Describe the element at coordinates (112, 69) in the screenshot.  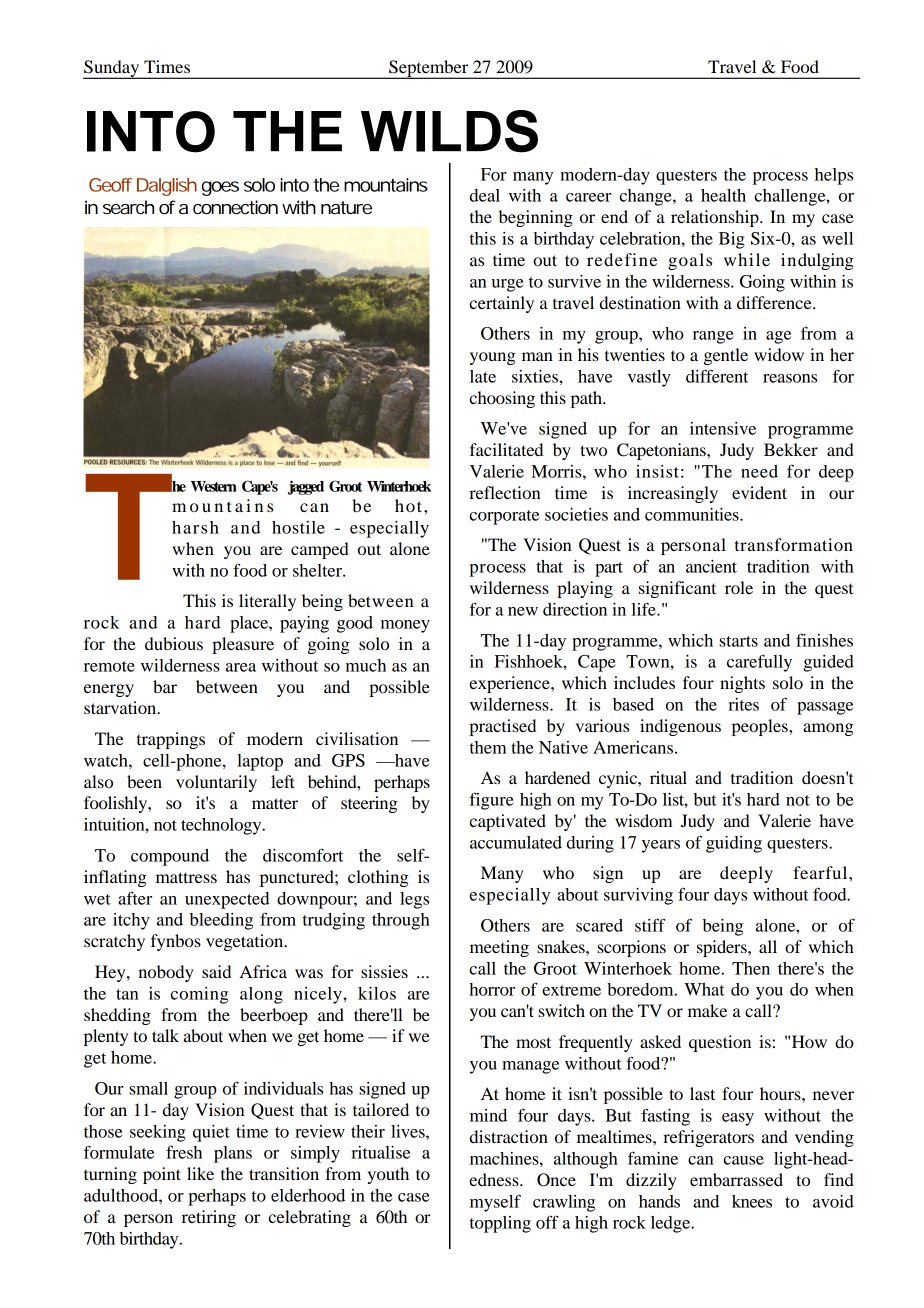
I see `Sunday` at that location.
